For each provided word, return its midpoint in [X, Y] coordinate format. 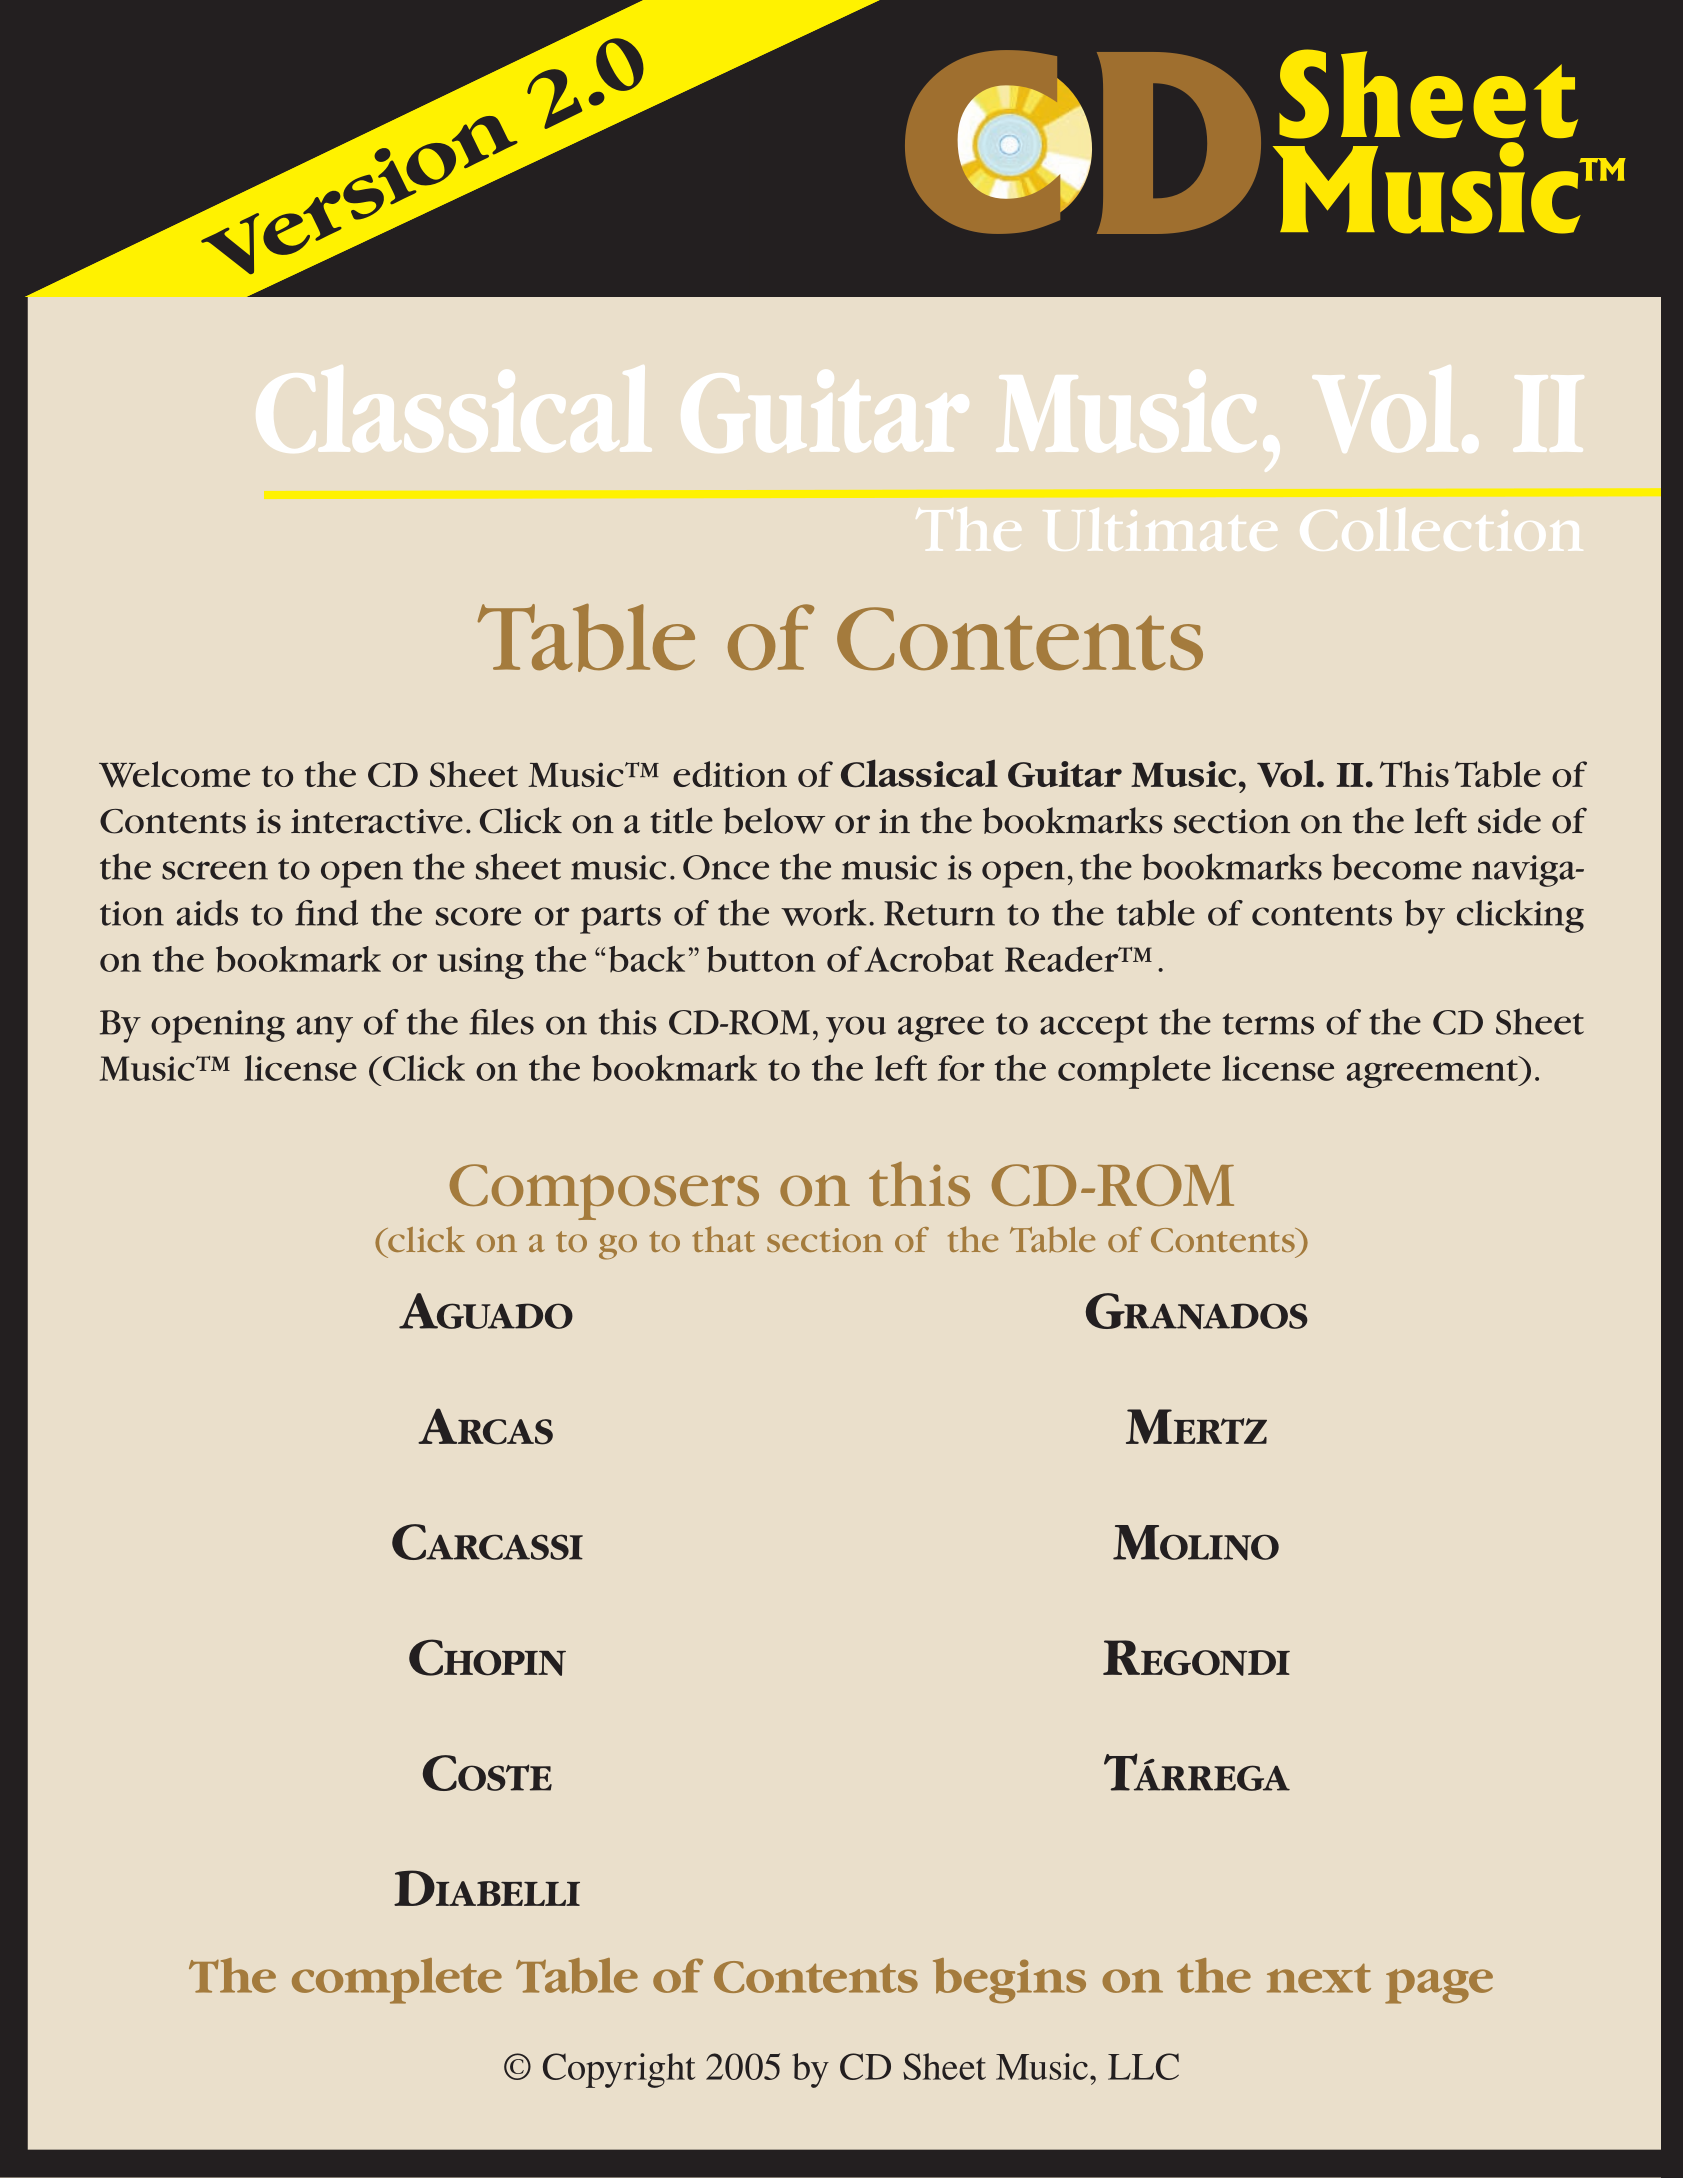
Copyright [619, 2070]
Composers [604, 1192]
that [723, 1239]
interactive [377, 821]
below [774, 820]
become [1397, 867]
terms [1268, 1024]
